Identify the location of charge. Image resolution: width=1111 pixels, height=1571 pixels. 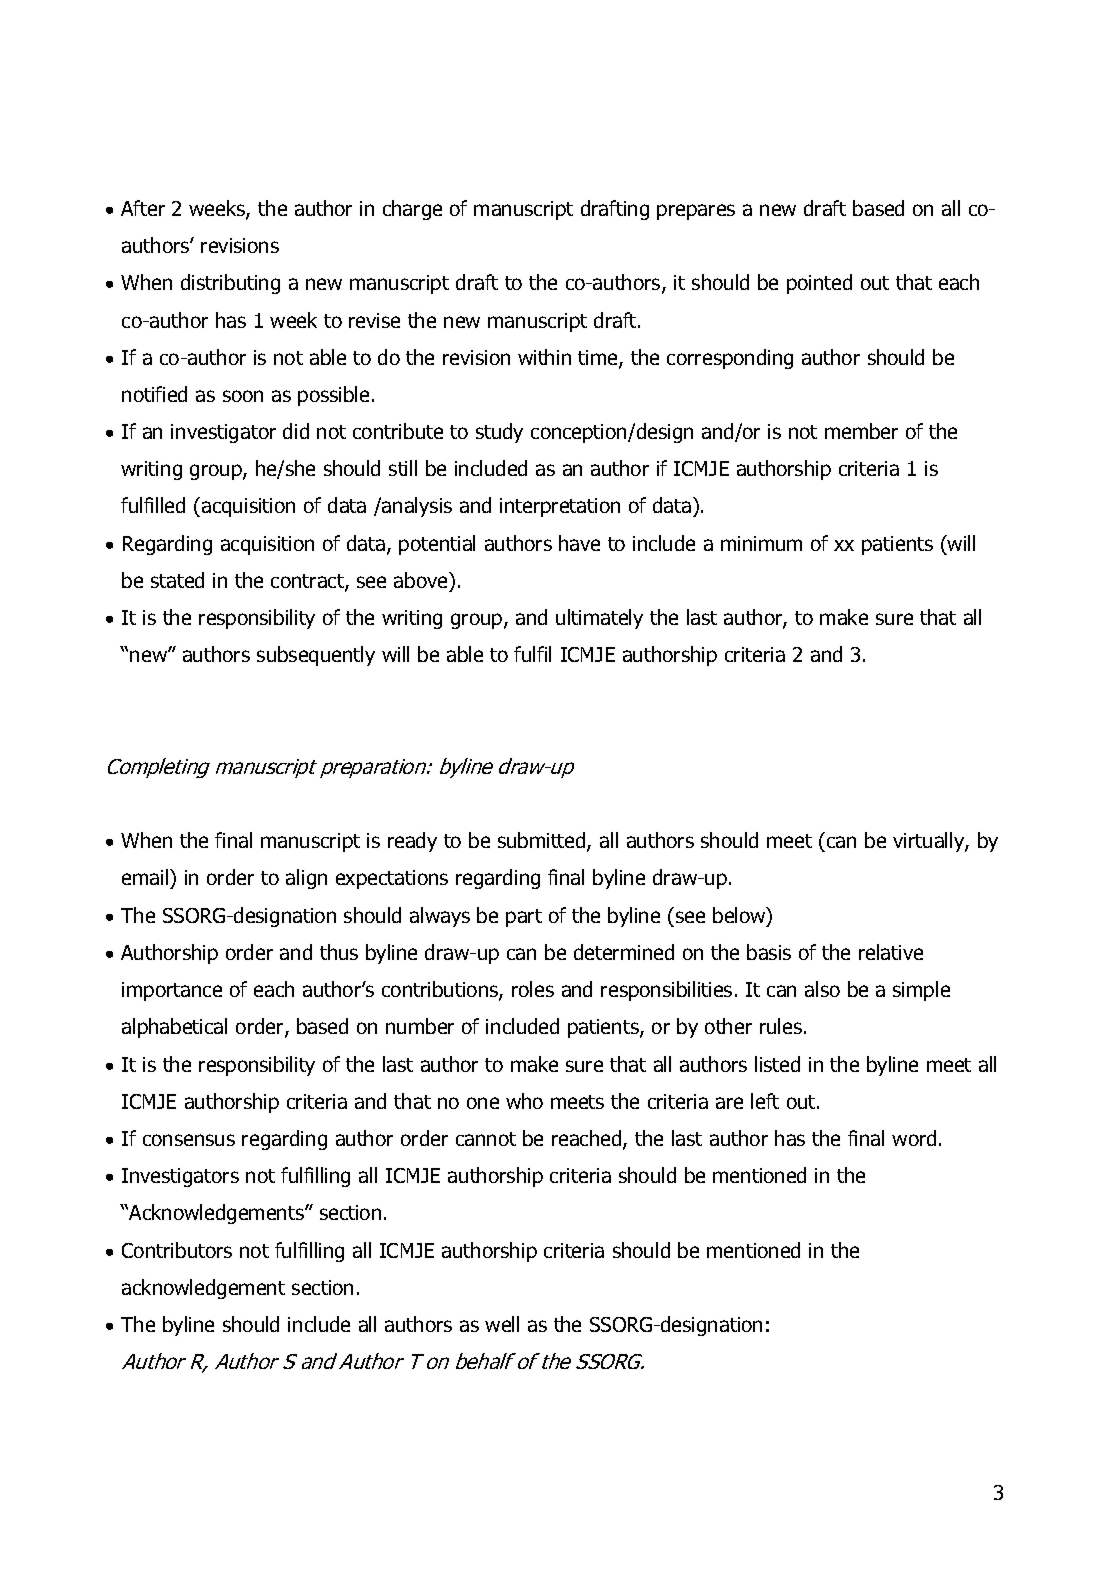
(412, 210).
